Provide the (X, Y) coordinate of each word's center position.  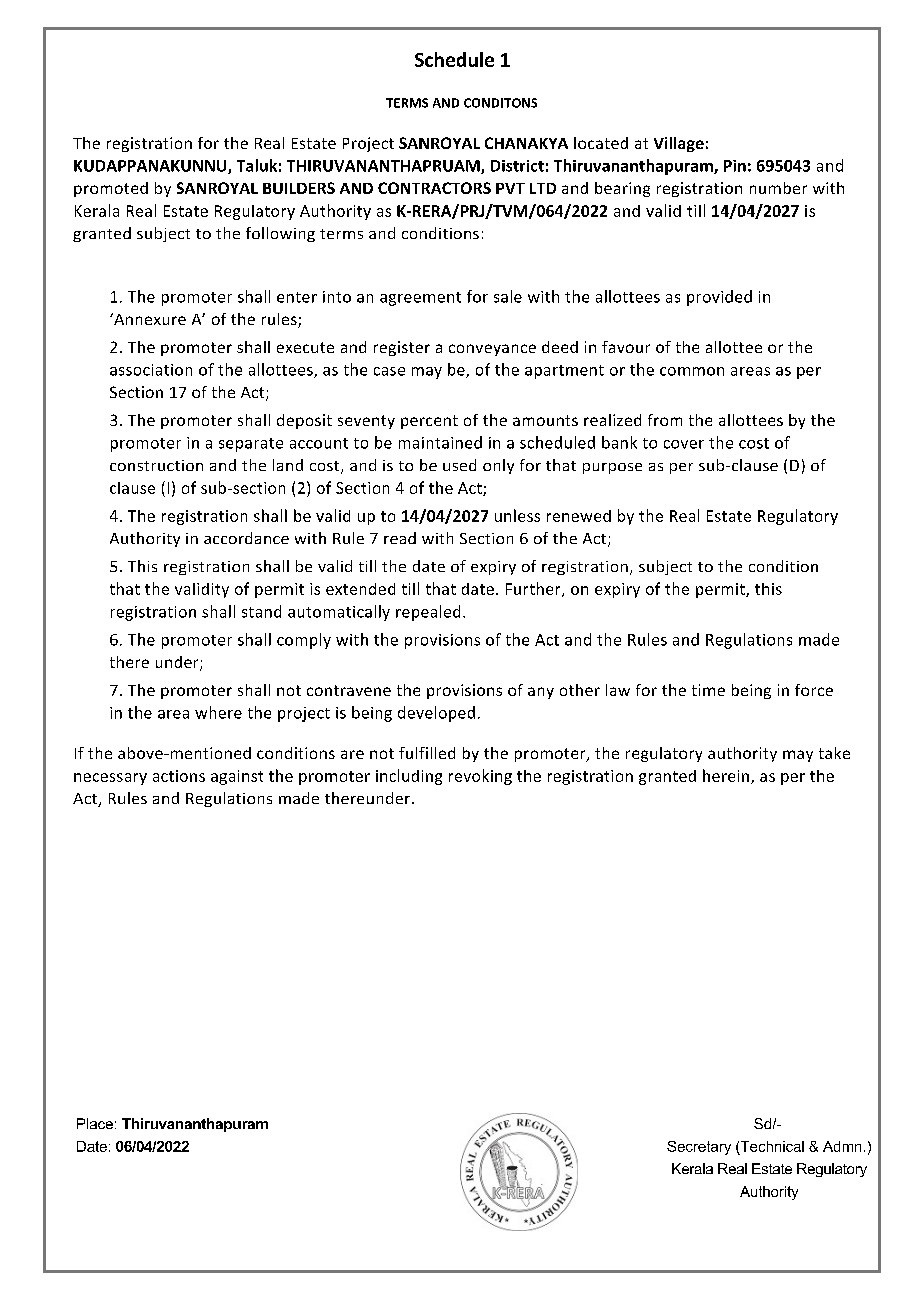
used (459, 465)
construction (156, 465)
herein (726, 775)
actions (179, 776)
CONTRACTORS (434, 188)
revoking (480, 777)
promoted (111, 189)
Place (95, 1123)
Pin (735, 166)
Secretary (699, 1148)
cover (684, 444)
